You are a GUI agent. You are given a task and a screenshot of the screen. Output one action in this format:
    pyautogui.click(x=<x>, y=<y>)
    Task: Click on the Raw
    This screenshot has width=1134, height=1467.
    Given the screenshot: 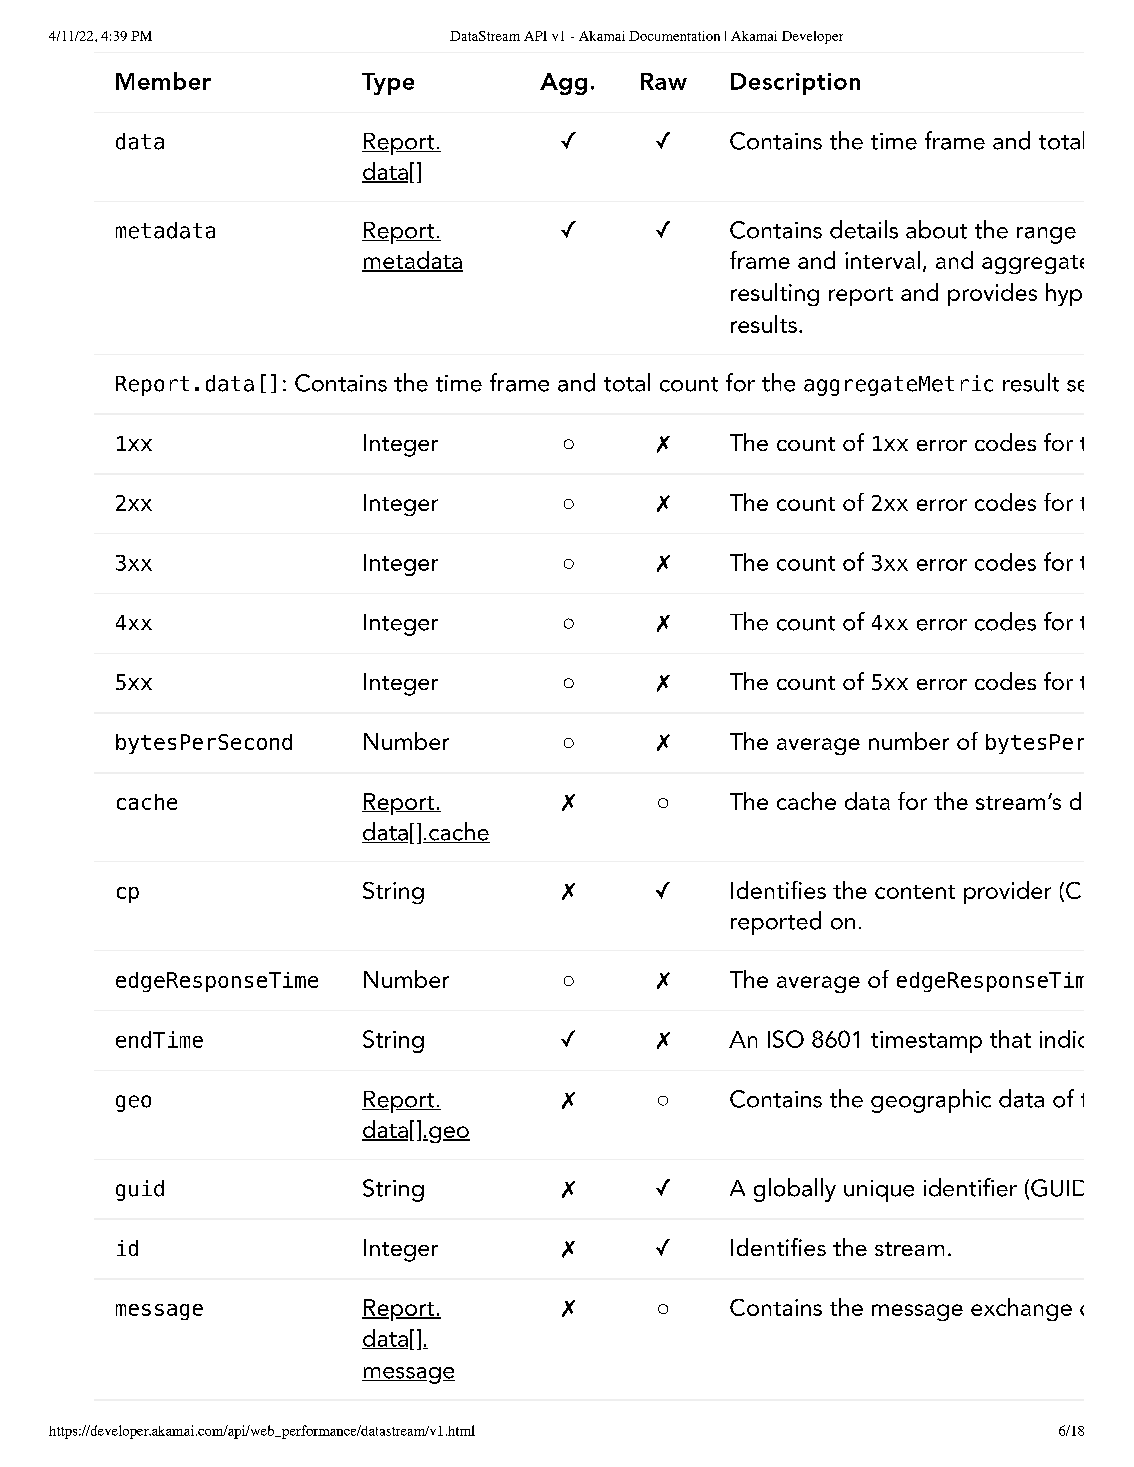 What is the action you would take?
    pyautogui.click(x=664, y=81)
